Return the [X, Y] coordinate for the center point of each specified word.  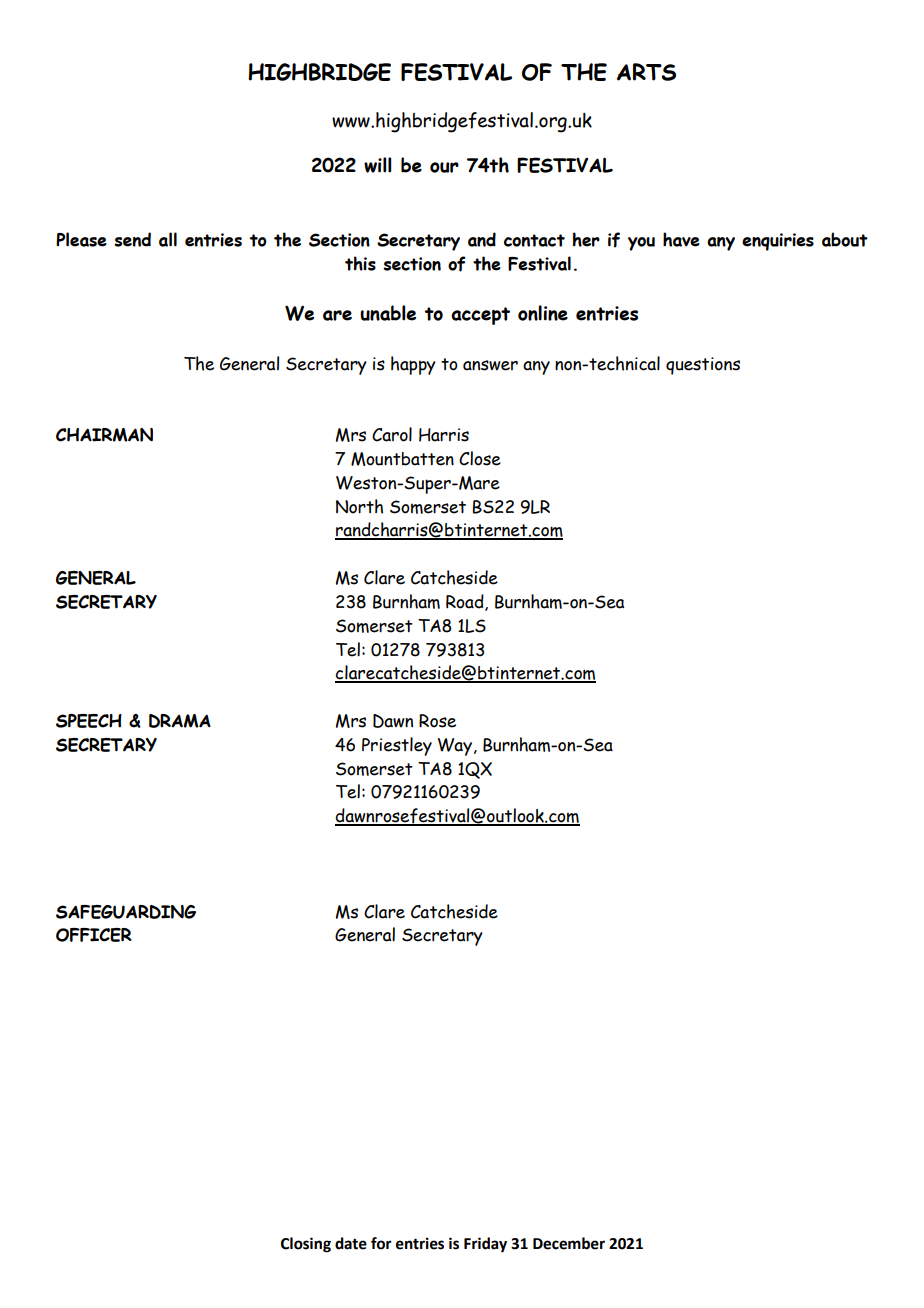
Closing [306, 1245]
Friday [485, 1245]
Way [455, 747]
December [569, 1243]
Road [466, 602]
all [168, 239]
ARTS [646, 72]
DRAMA [180, 721]
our [444, 167]
